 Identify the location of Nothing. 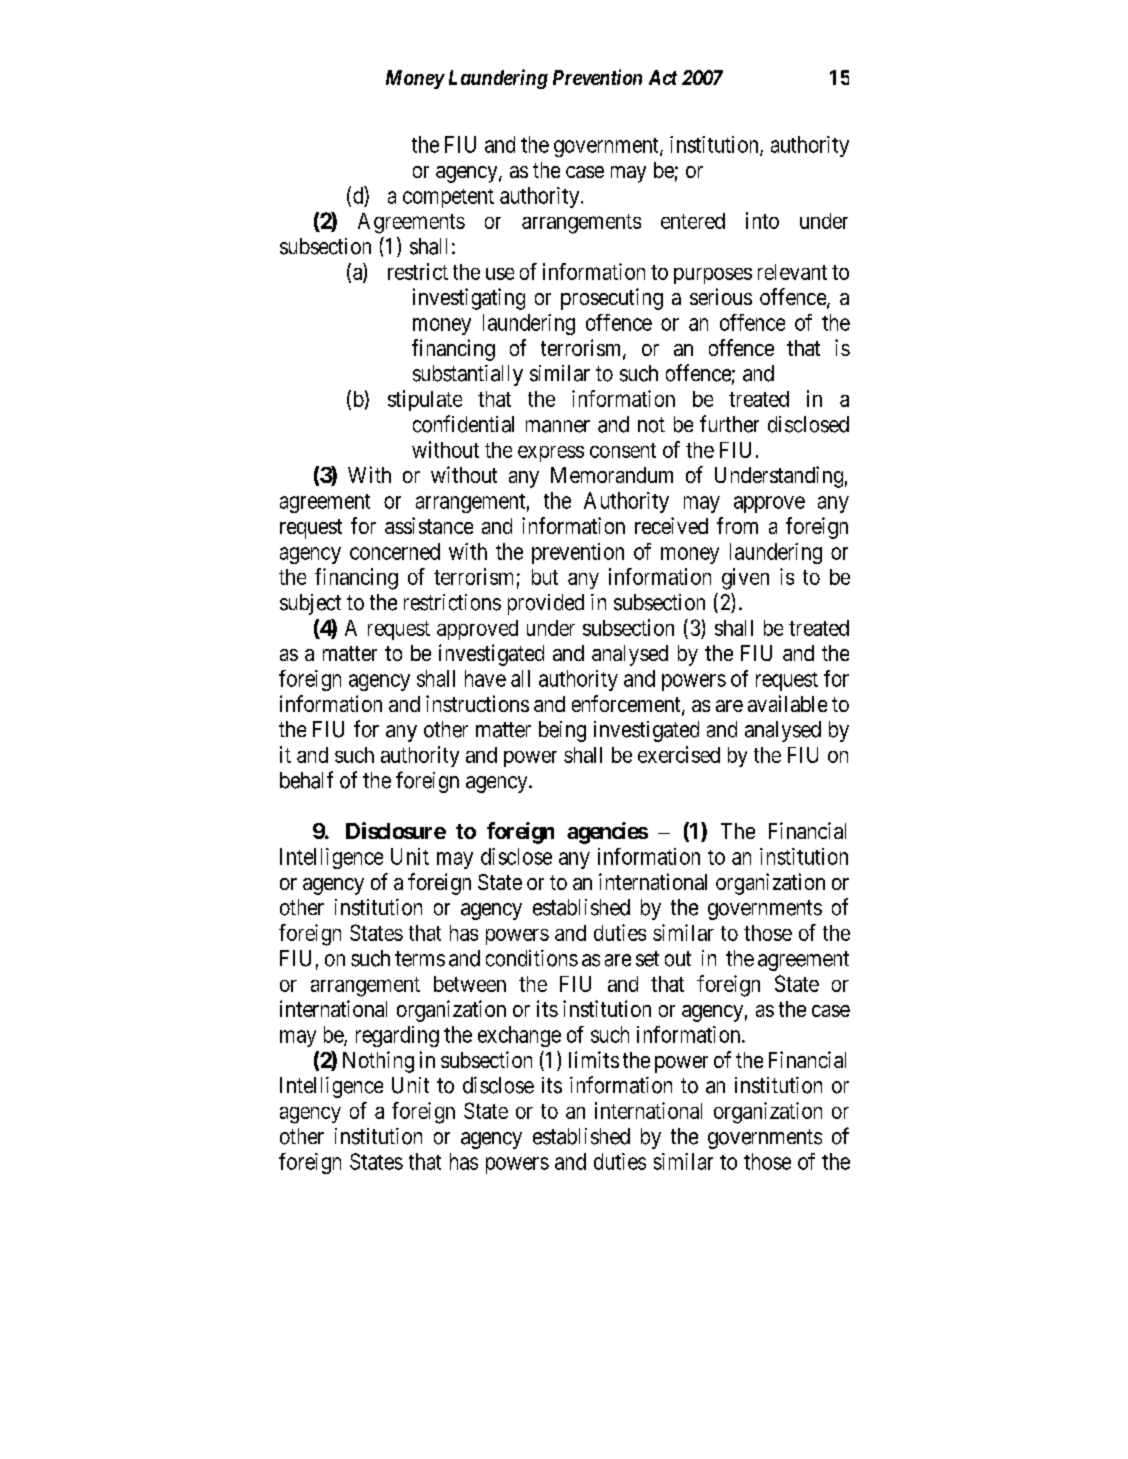
(378, 1062).
